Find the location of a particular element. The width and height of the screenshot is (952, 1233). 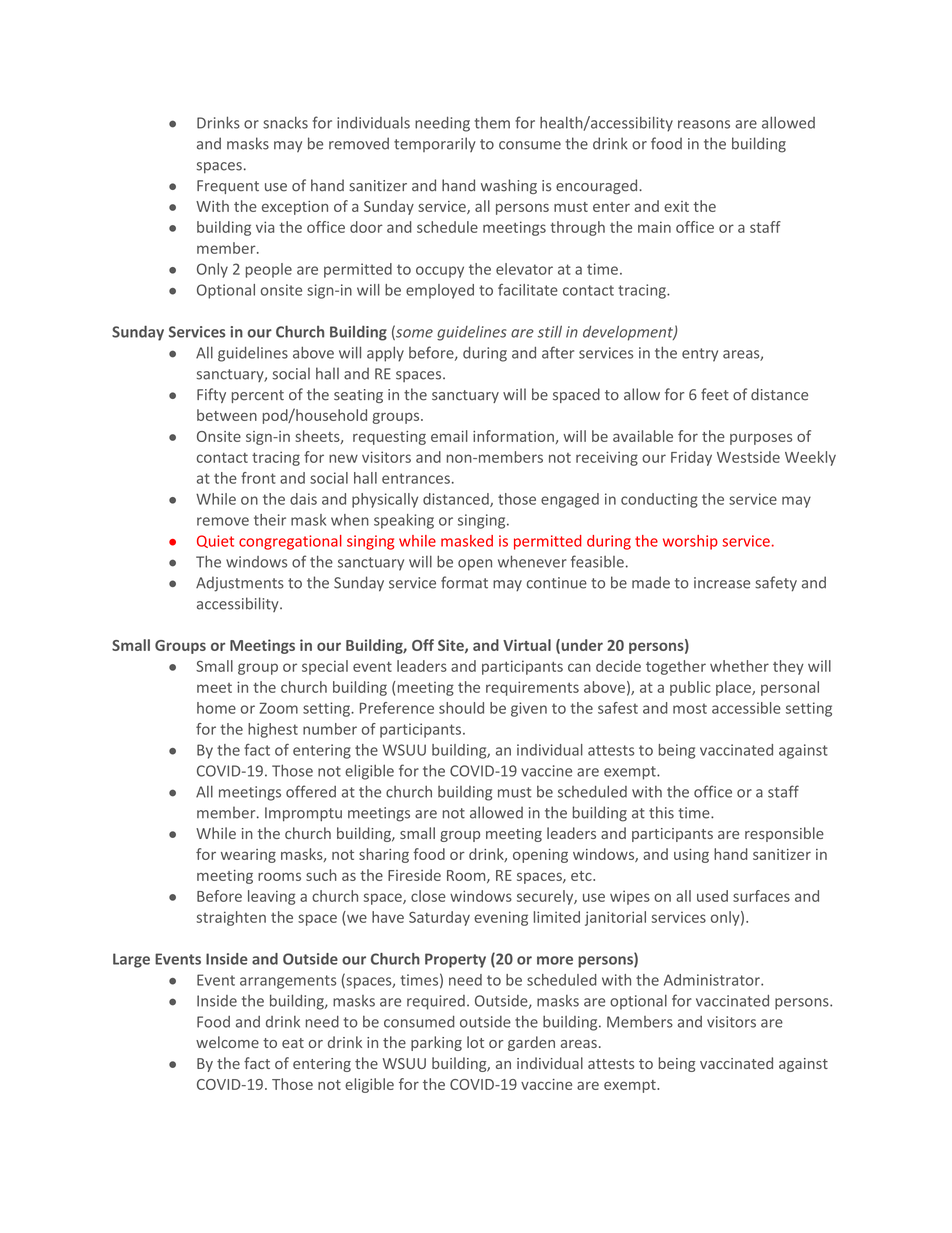

front is located at coordinates (258, 478).
